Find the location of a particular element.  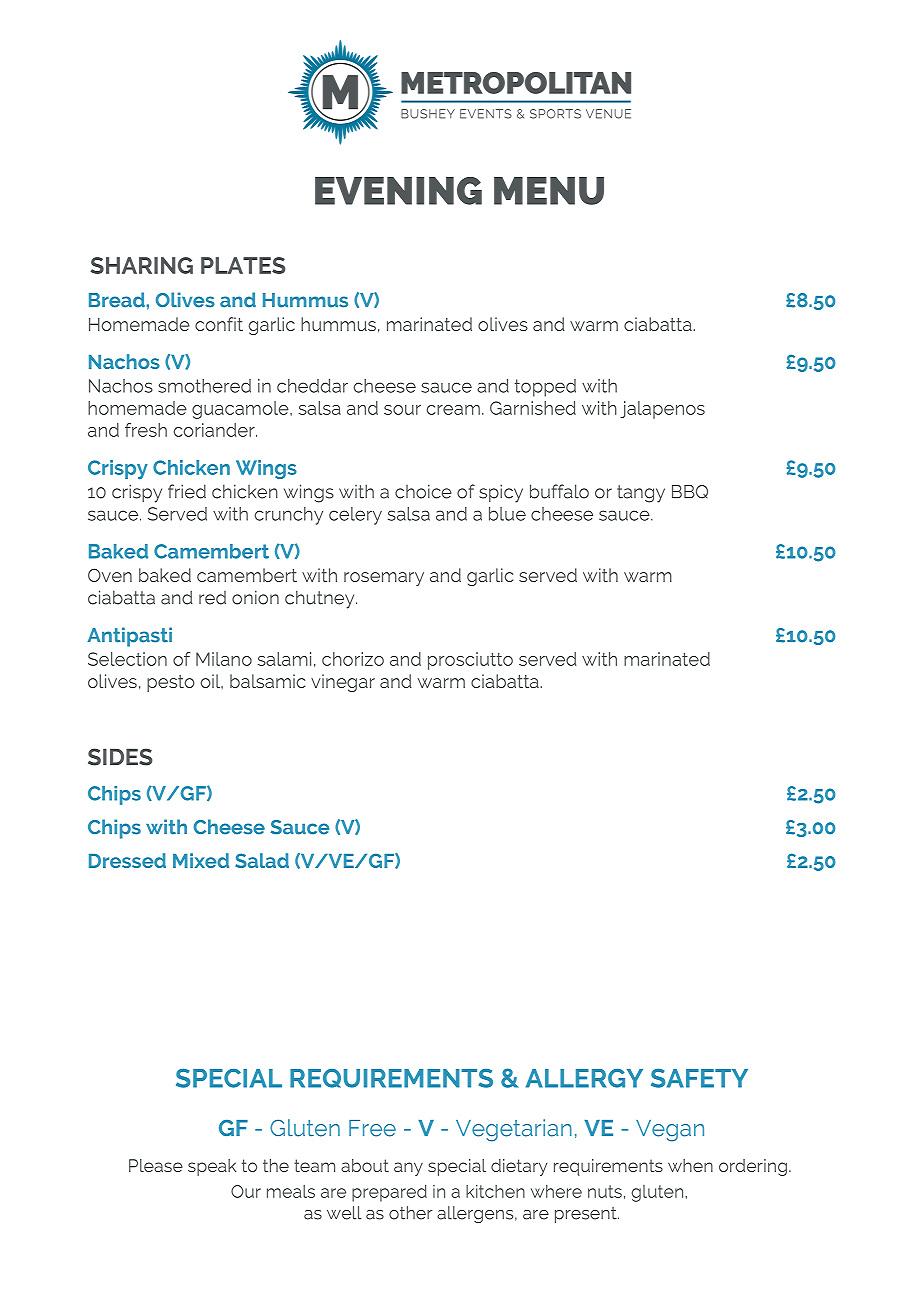

EVENING is located at coordinates (398, 191).
